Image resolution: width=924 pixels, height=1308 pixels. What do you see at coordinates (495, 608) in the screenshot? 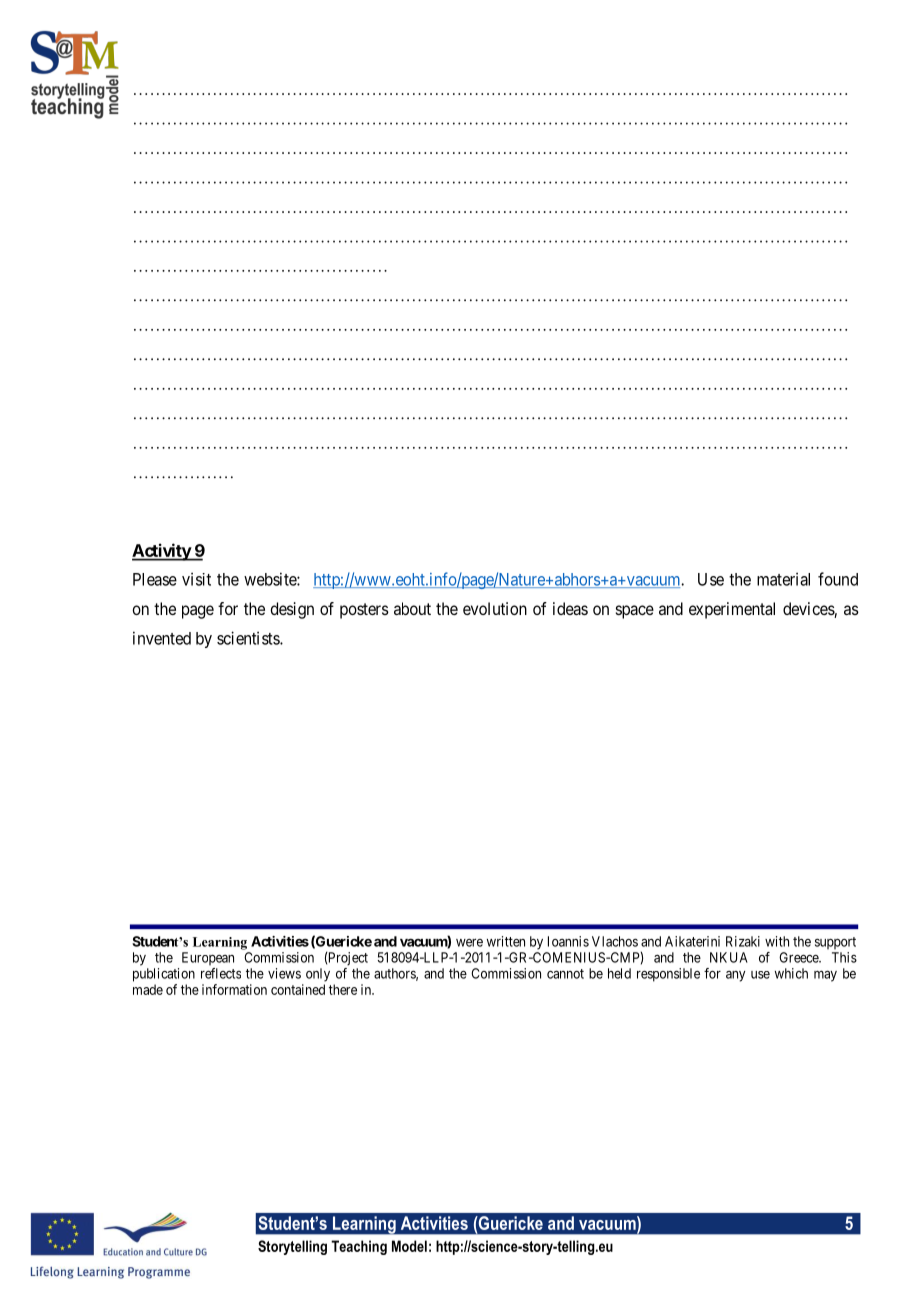
I see `evolution` at bounding box center [495, 608].
